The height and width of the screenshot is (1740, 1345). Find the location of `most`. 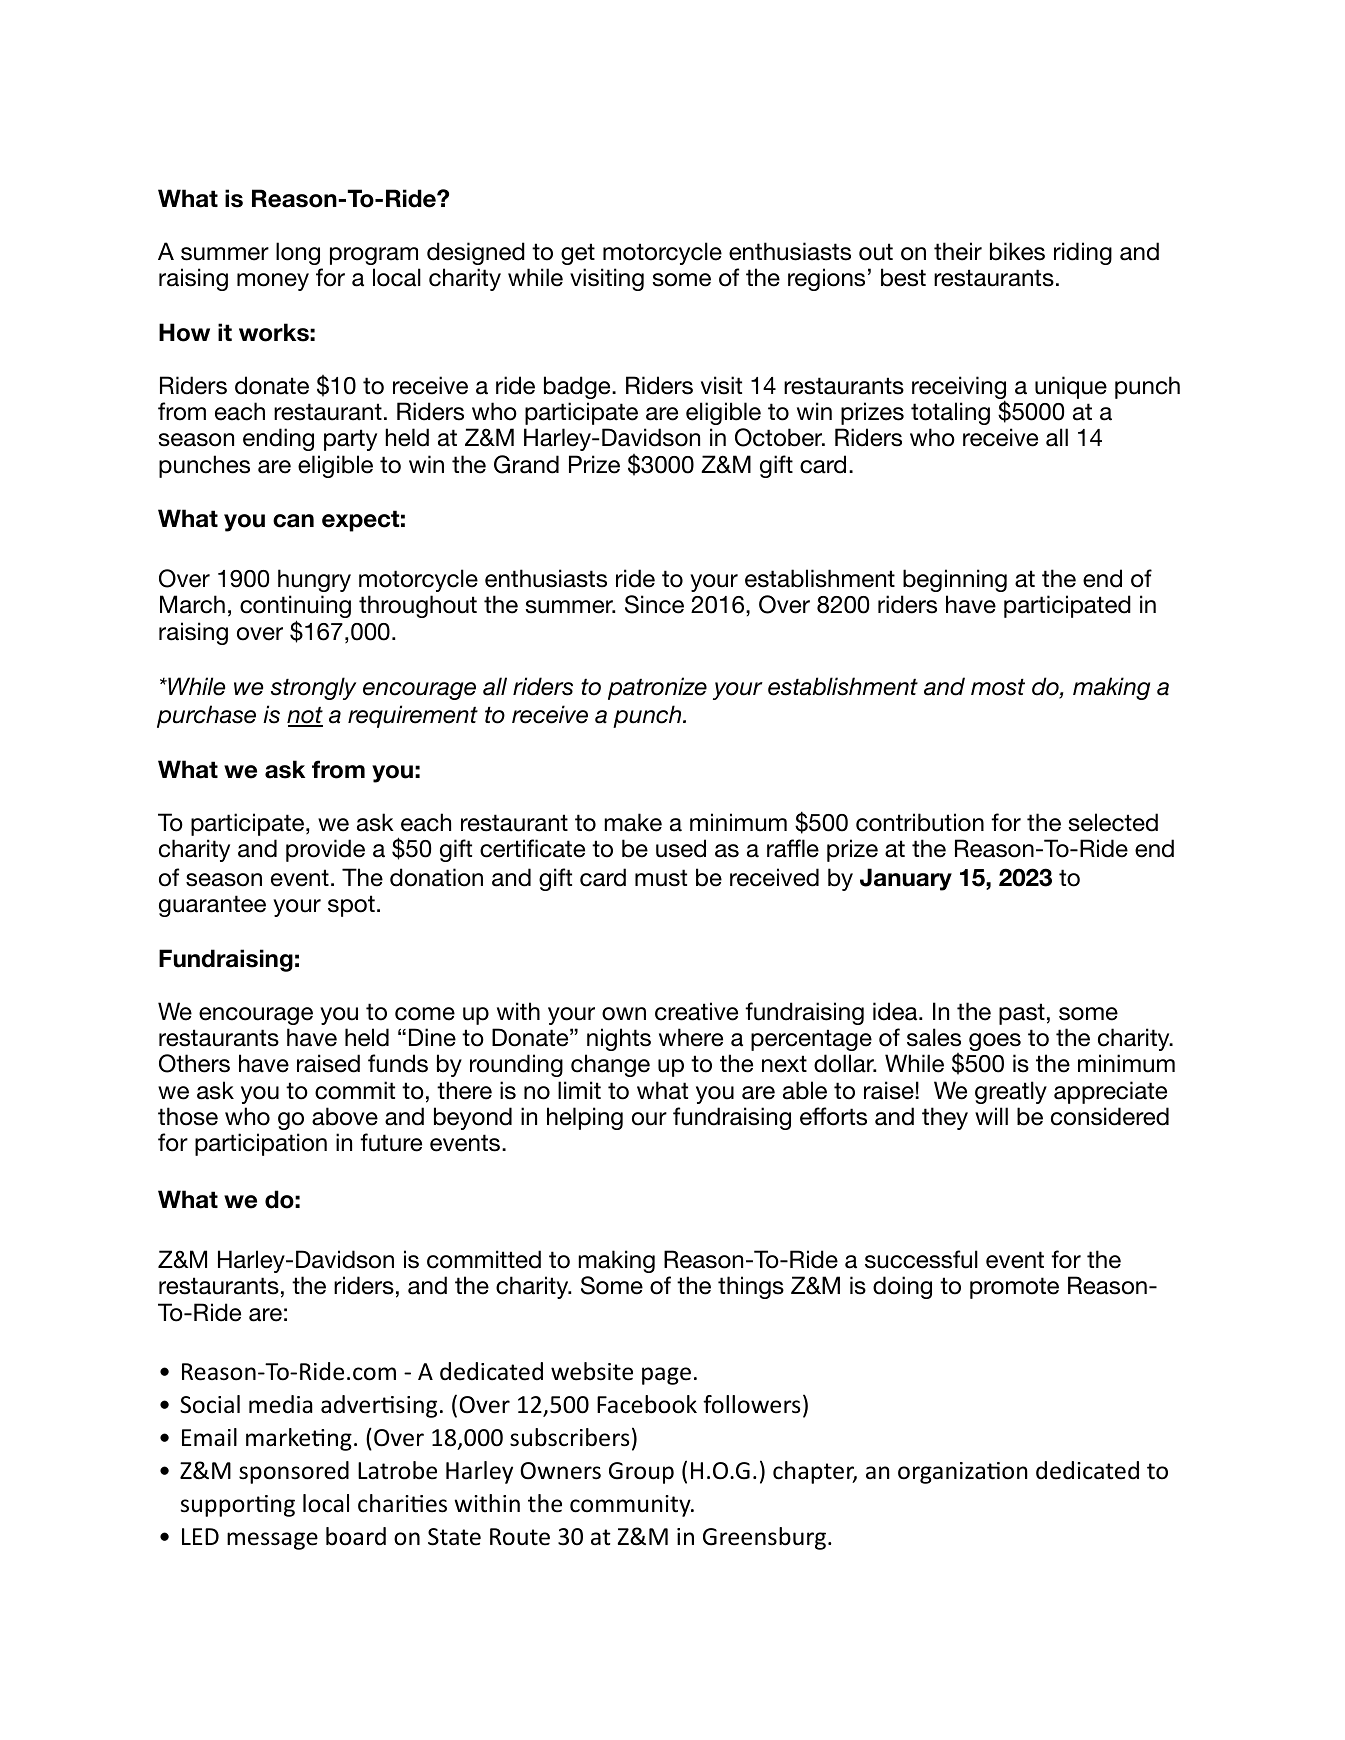

most is located at coordinates (998, 687).
